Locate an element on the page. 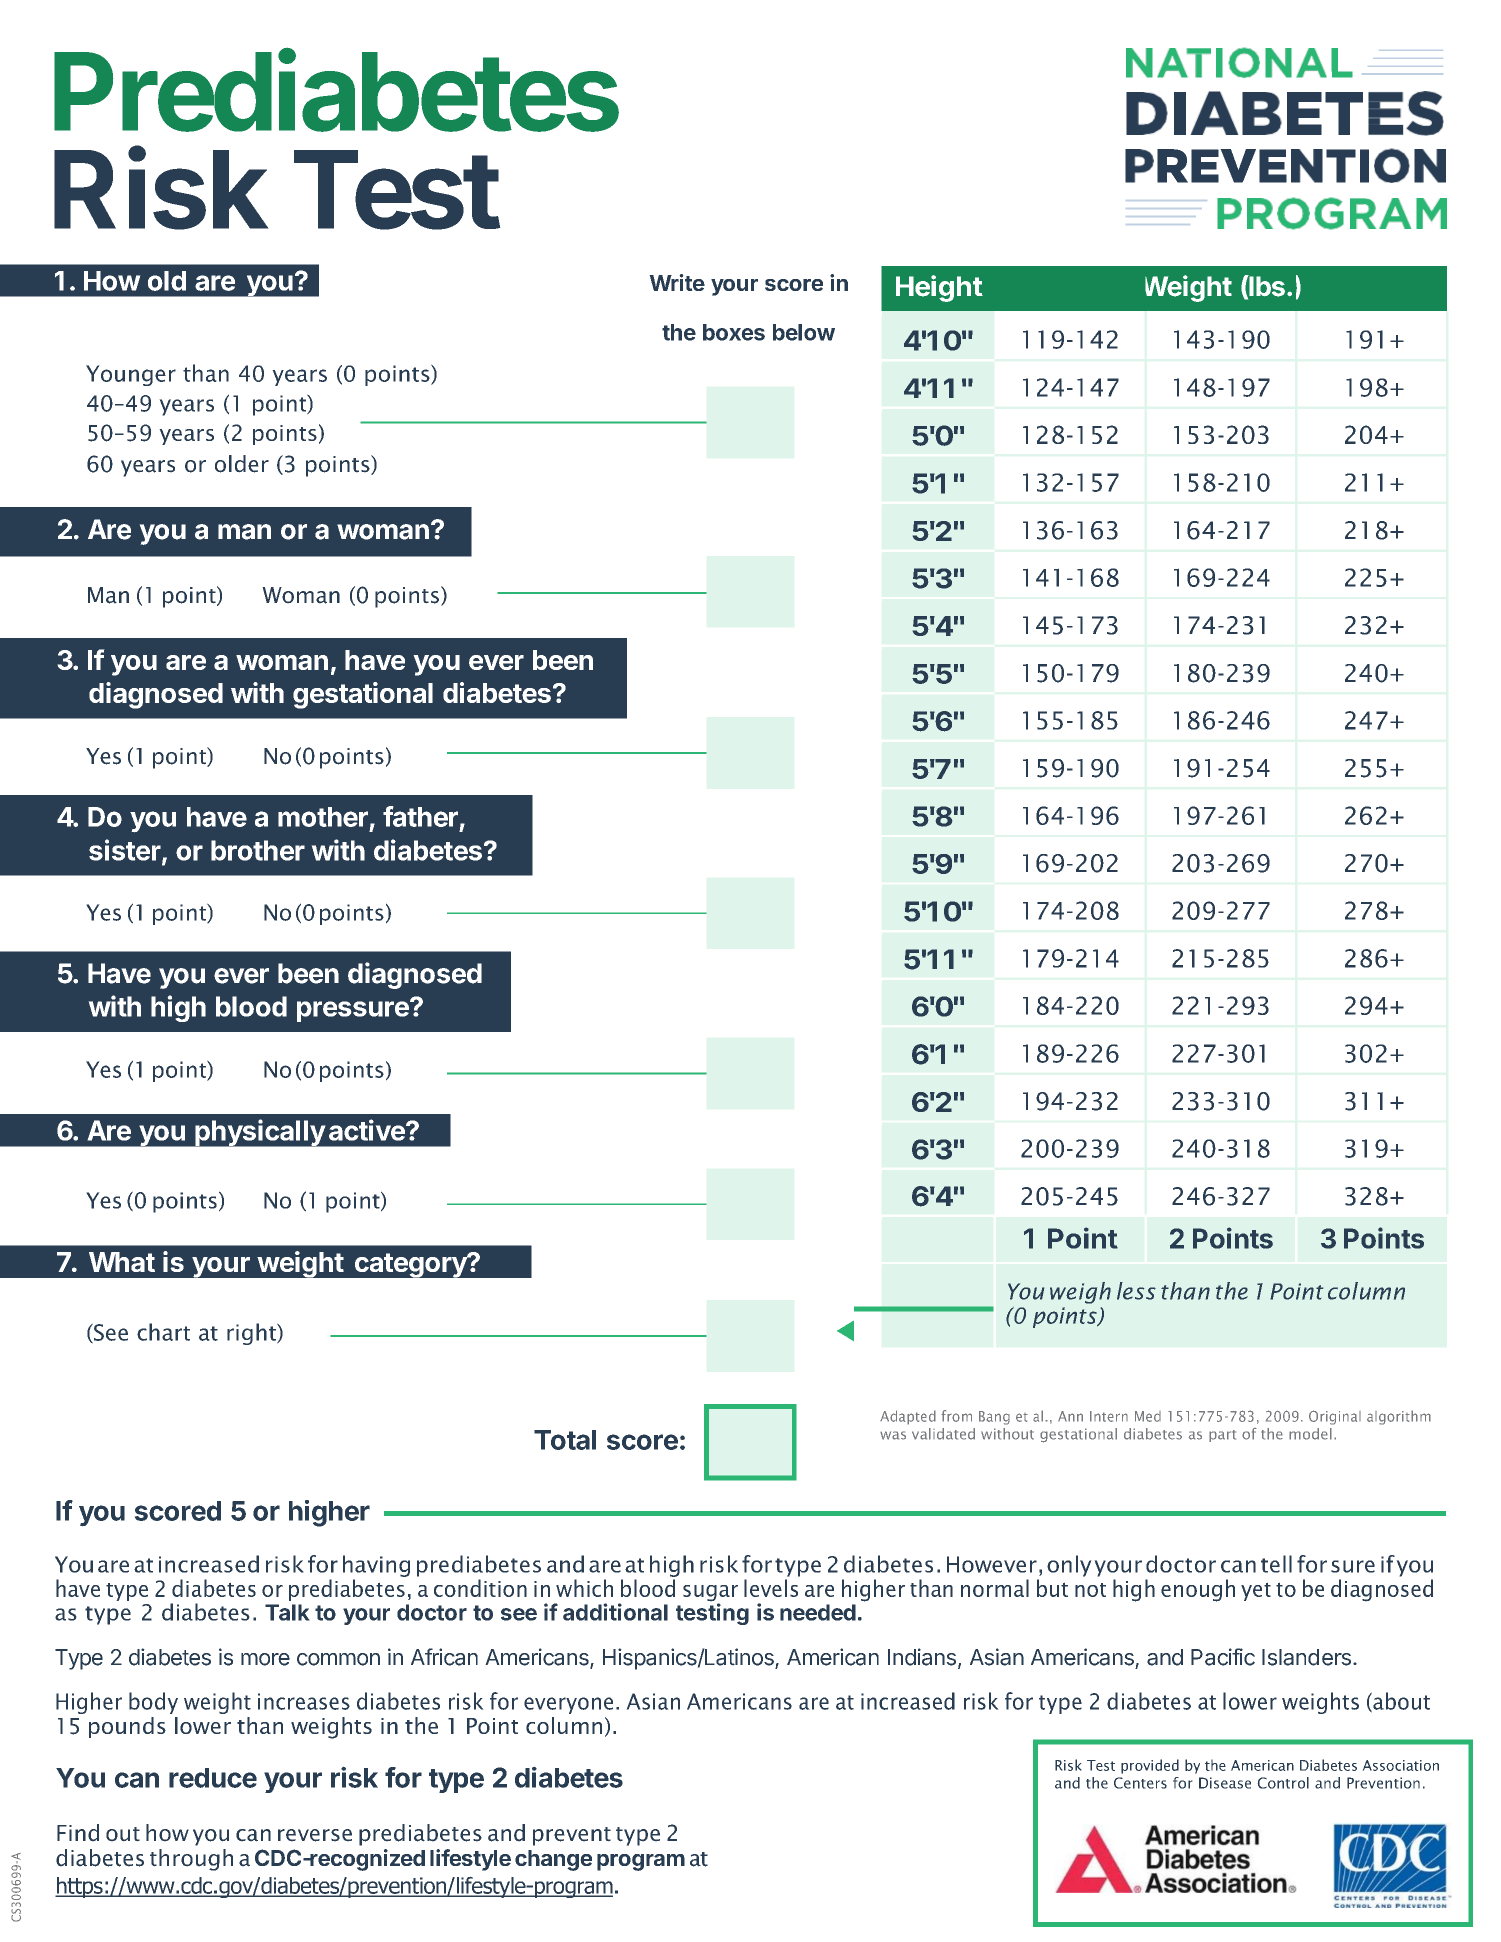 The height and width of the image is (1942, 1501). reduce is located at coordinates (213, 1778).
